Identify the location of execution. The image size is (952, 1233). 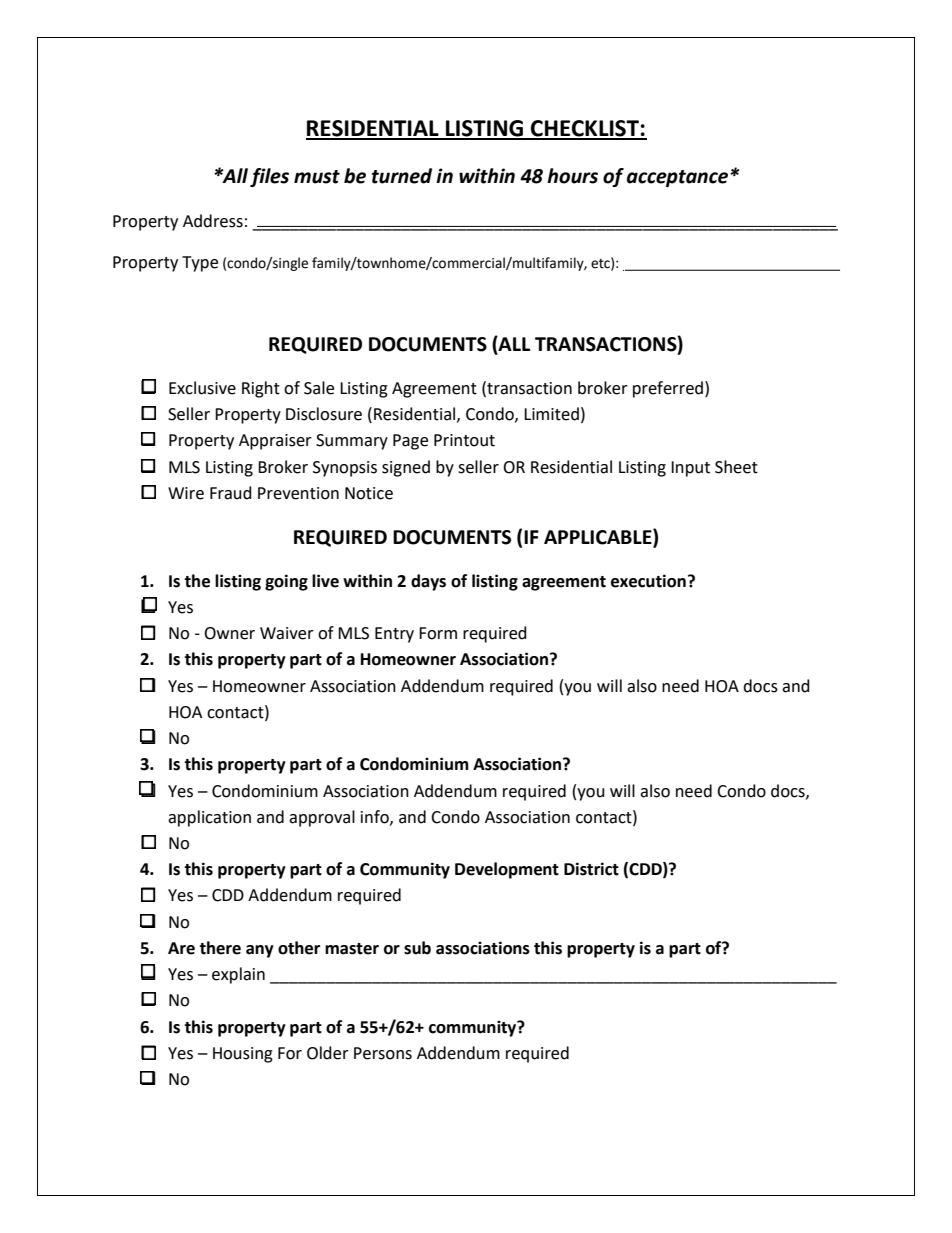
(648, 581).
